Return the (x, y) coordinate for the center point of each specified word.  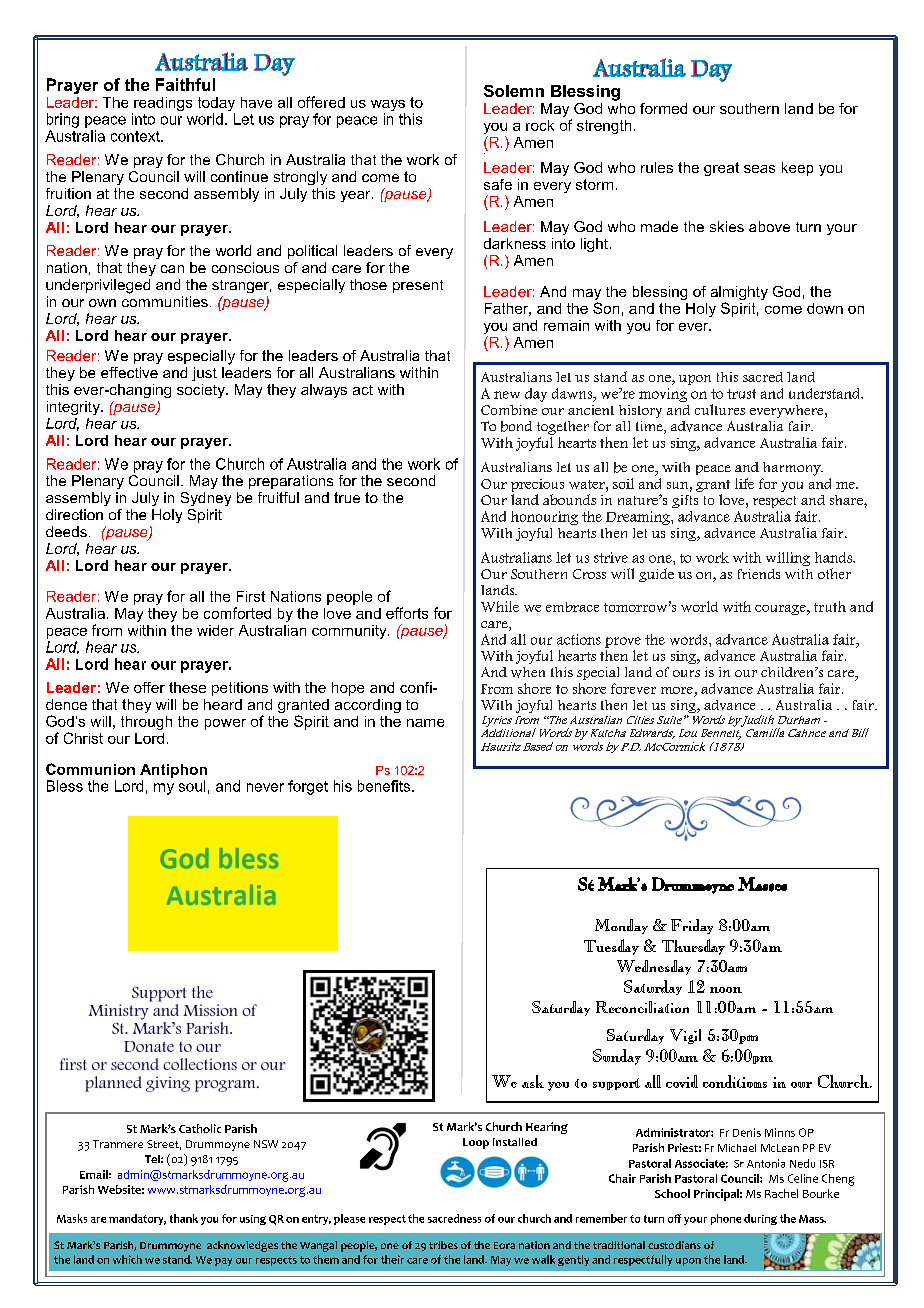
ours (686, 673)
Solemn (514, 91)
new (507, 395)
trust (741, 394)
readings (163, 104)
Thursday (693, 947)
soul (192, 786)
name (425, 723)
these (187, 687)
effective (129, 372)
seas (759, 169)
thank (184, 1218)
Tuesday (611, 947)
